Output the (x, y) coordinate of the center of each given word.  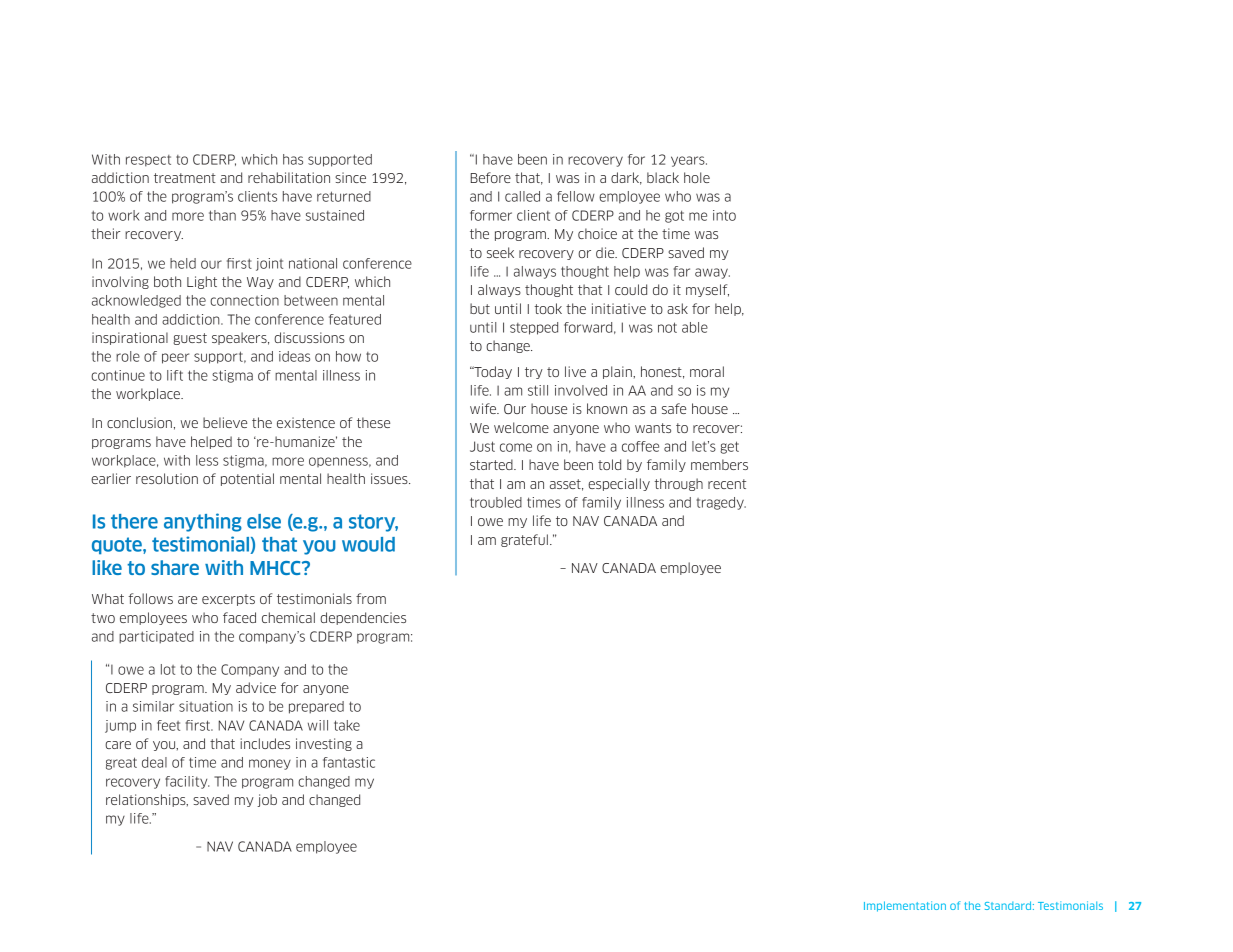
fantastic (349, 762)
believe (225, 422)
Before (490, 177)
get (729, 447)
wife (484, 408)
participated (156, 637)
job (267, 800)
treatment (185, 178)
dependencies (363, 618)
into (724, 215)
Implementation (905, 906)
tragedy (721, 503)
